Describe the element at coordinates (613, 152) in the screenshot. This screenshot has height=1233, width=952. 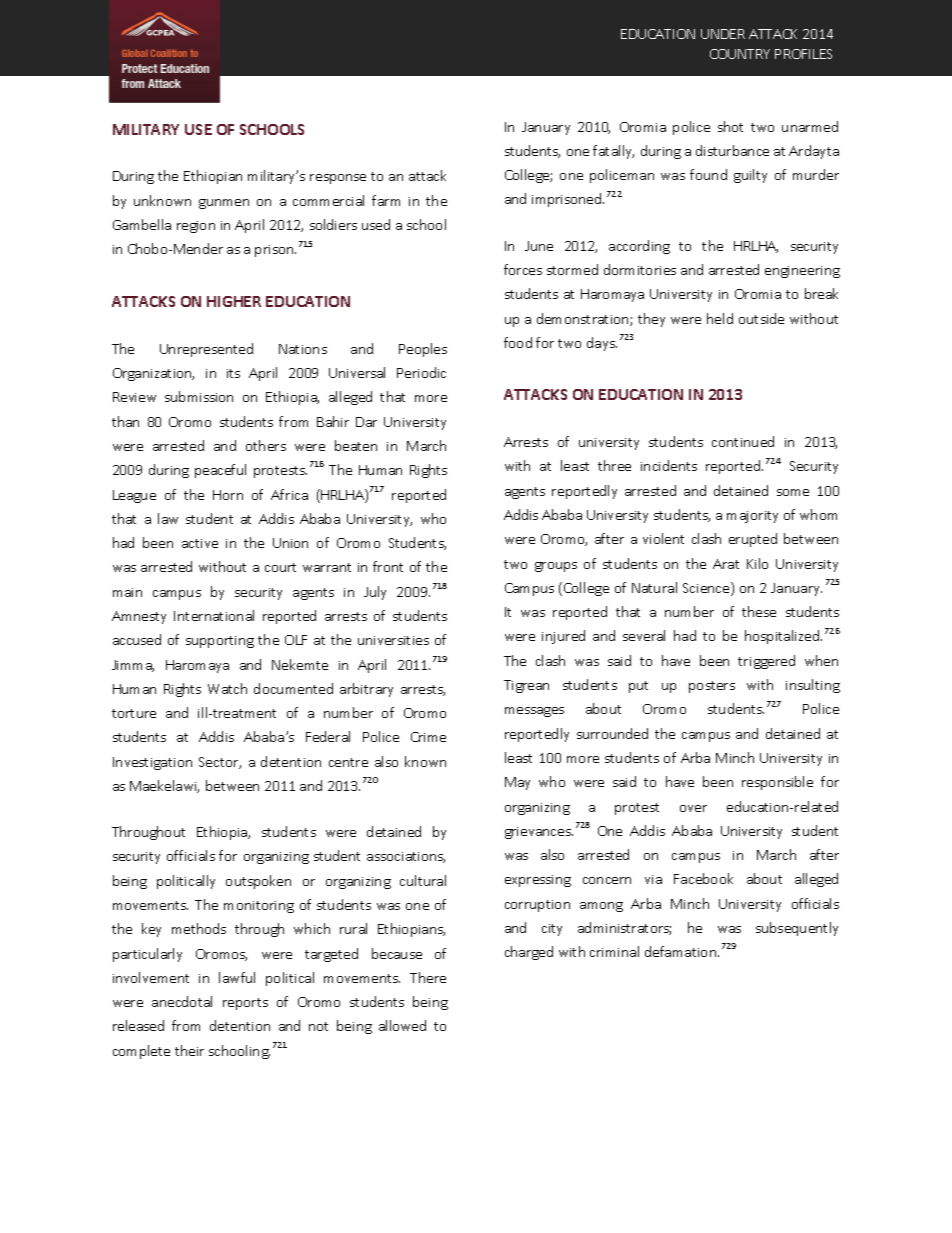
I see `fatally` at that location.
